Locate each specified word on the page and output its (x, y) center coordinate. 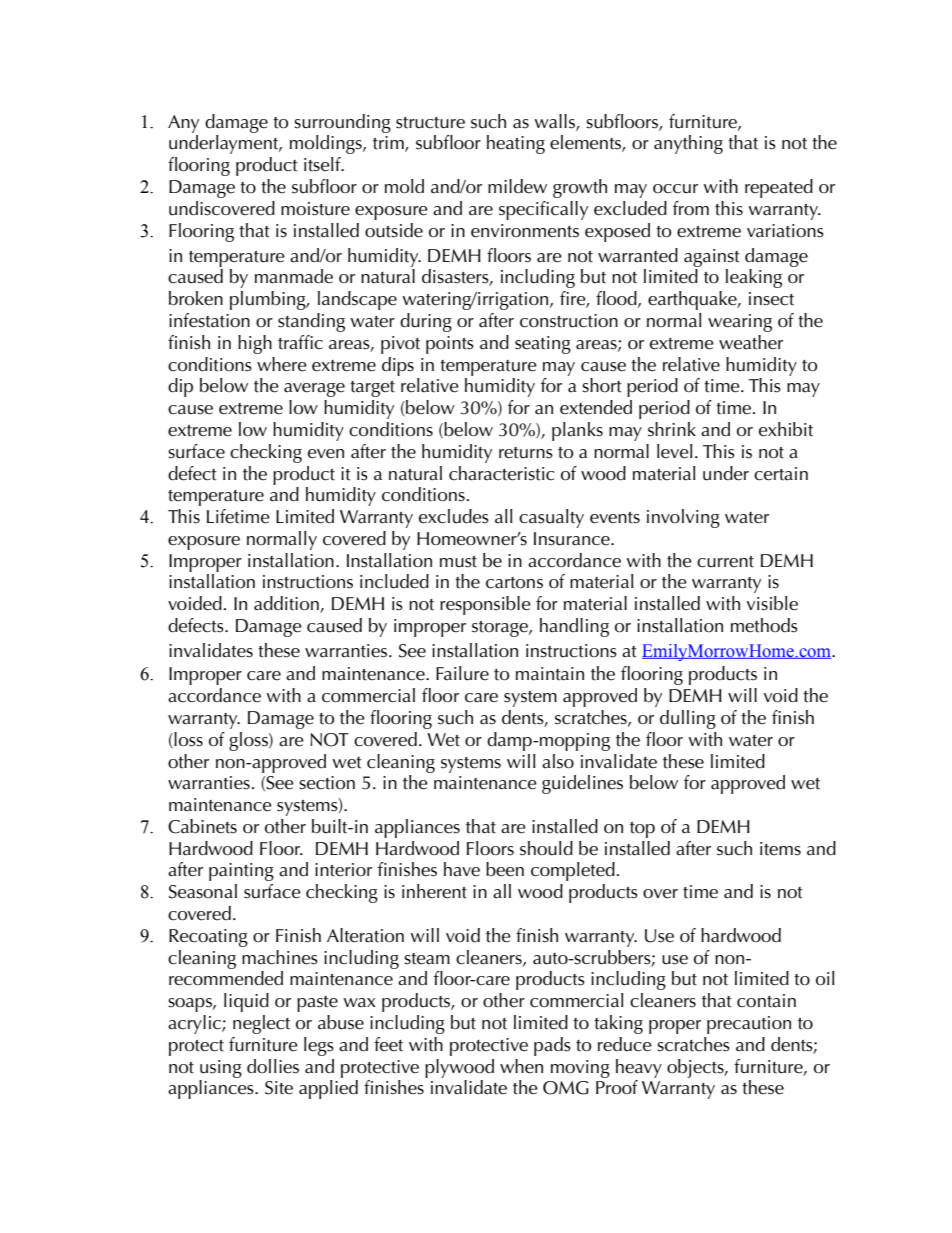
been (505, 869)
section (327, 783)
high (255, 344)
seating (543, 345)
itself (323, 164)
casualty (551, 518)
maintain (550, 674)
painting (241, 872)
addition (287, 604)
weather (751, 342)
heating (516, 144)
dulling (688, 719)
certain (781, 474)
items (780, 849)
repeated (779, 188)
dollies (273, 1066)
